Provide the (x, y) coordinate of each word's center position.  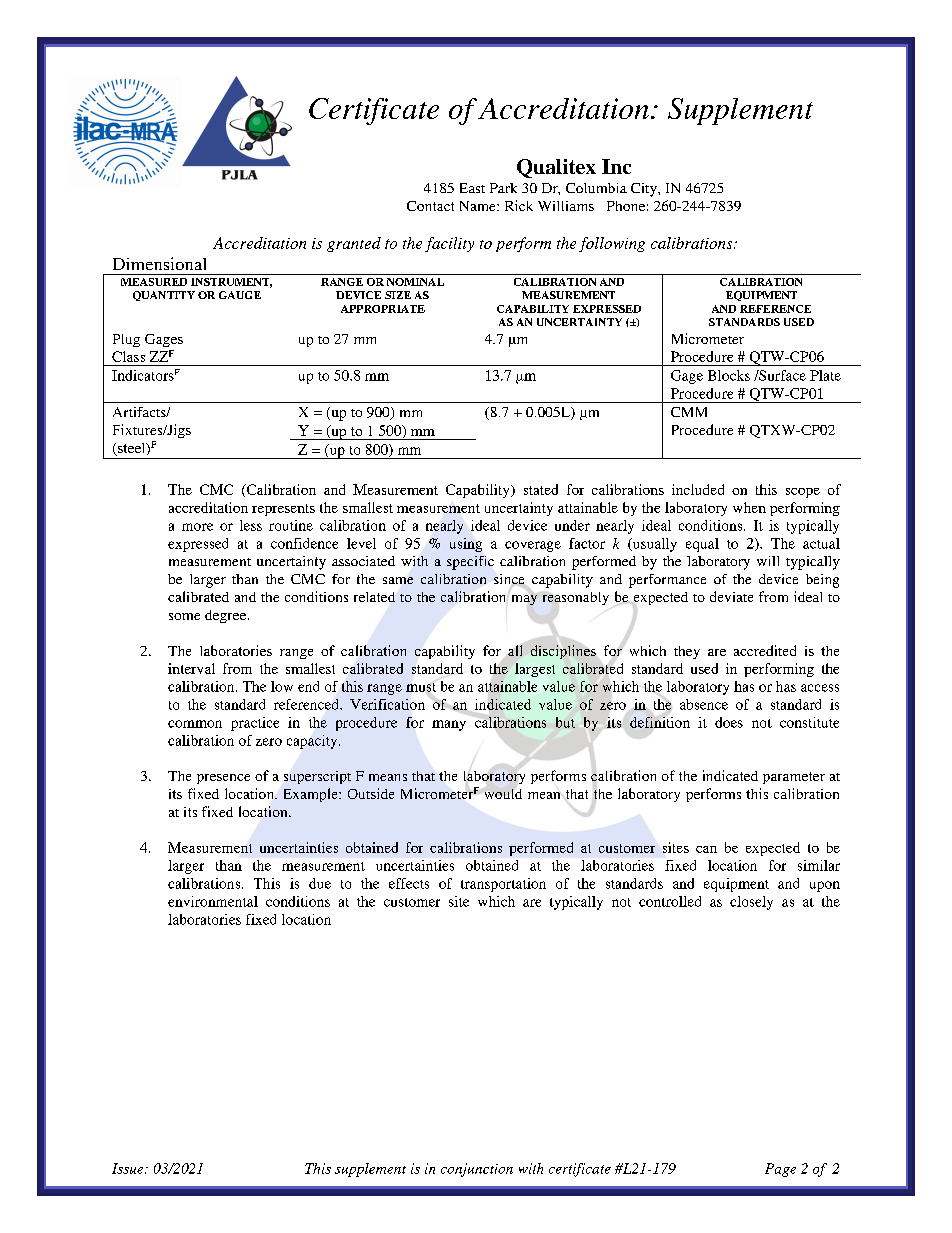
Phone (626, 206)
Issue (129, 1168)
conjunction (477, 1170)
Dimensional (159, 263)
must (421, 687)
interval (191, 668)
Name (479, 206)
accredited (765, 650)
